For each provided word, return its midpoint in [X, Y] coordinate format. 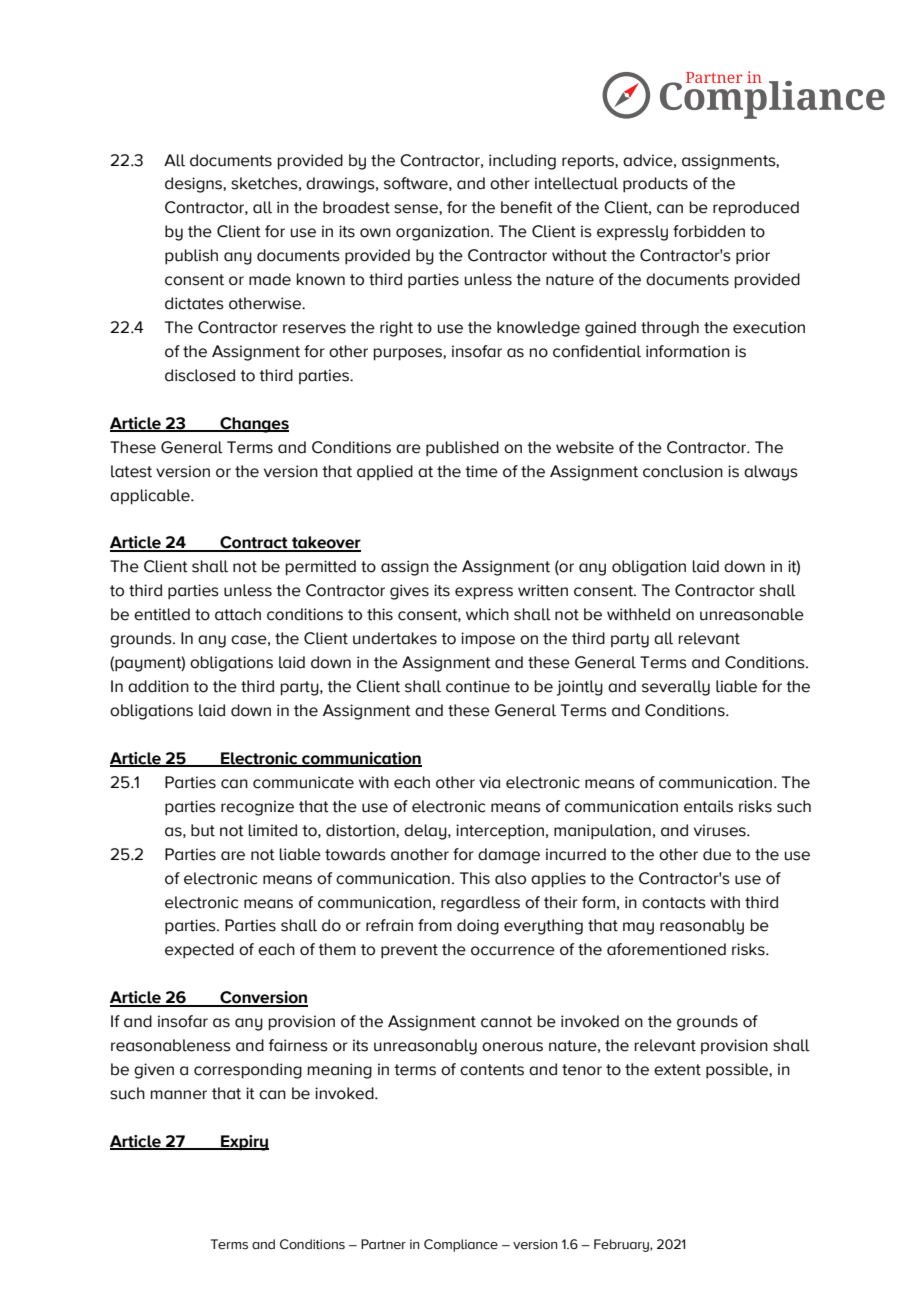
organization [442, 233]
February [622, 1245]
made [270, 279]
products [655, 185]
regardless [480, 904]
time [481, 471]
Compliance [461, 1245]
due [717, 854]
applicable [151, 497]
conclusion [683, 471]
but [203, 830]
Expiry [244, 1143]
